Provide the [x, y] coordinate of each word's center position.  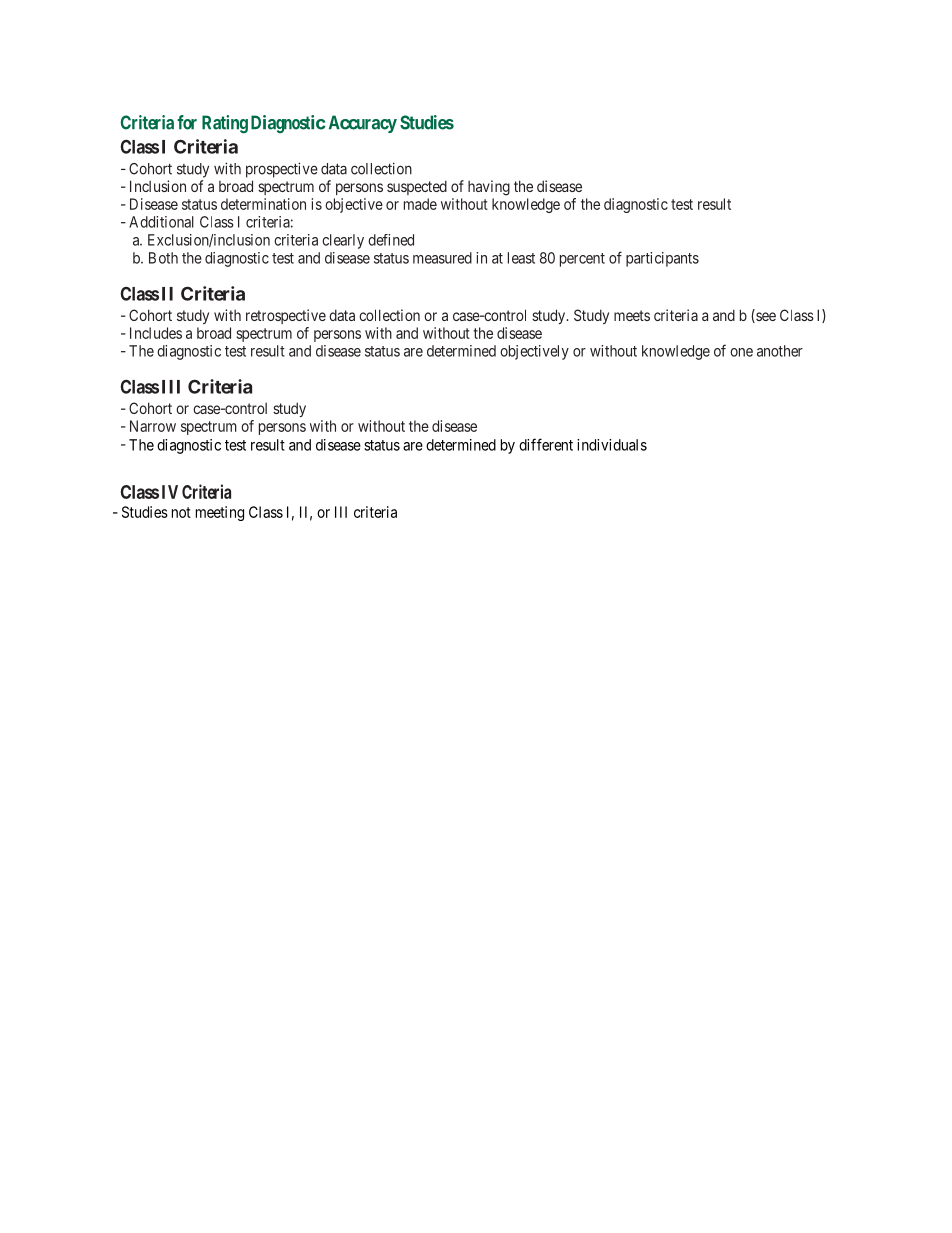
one [741, 352]
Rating [225, 124]
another [780, 351]
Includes [156, 333]
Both [163, 258]
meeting [220, 513]
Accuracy [363, 124]
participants [662, 259]
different [546, 444]
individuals [612, 445]
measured [442, 258]
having [489, 188]
